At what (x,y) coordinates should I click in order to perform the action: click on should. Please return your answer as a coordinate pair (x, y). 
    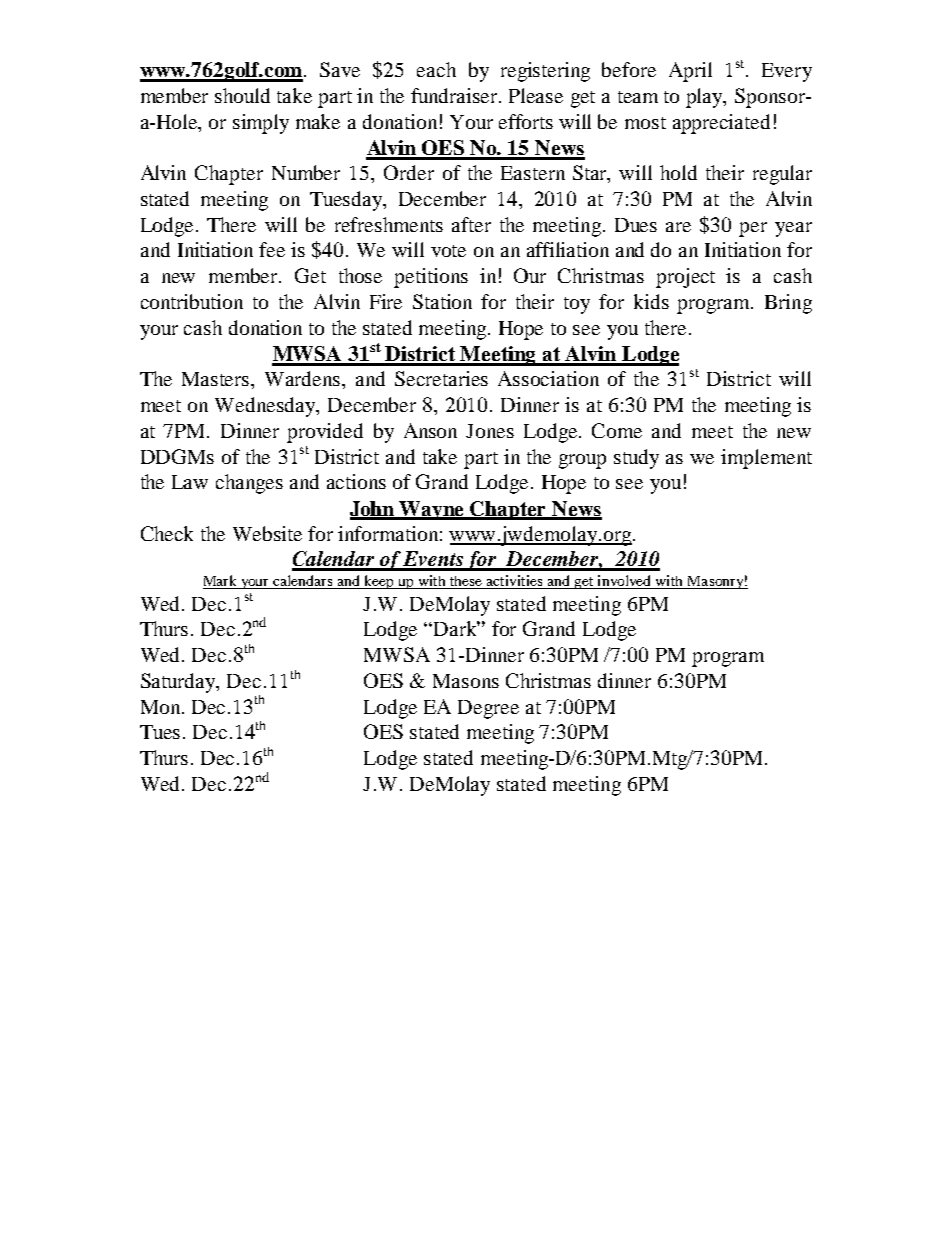
    Looking at the image, I should click on (242, 95).
